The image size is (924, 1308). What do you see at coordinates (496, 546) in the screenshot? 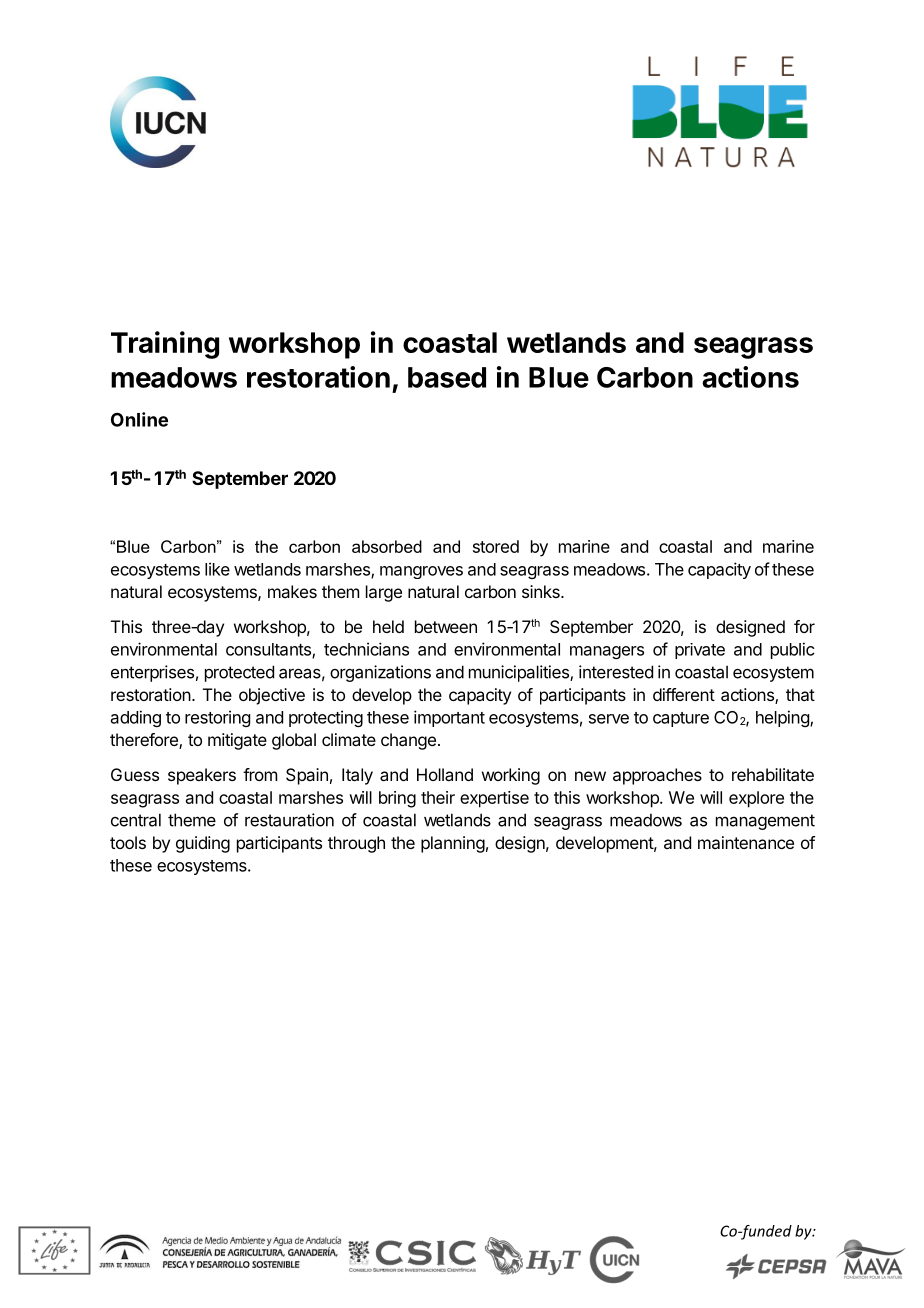
I see `stored` at bounding box center [496, 546].
